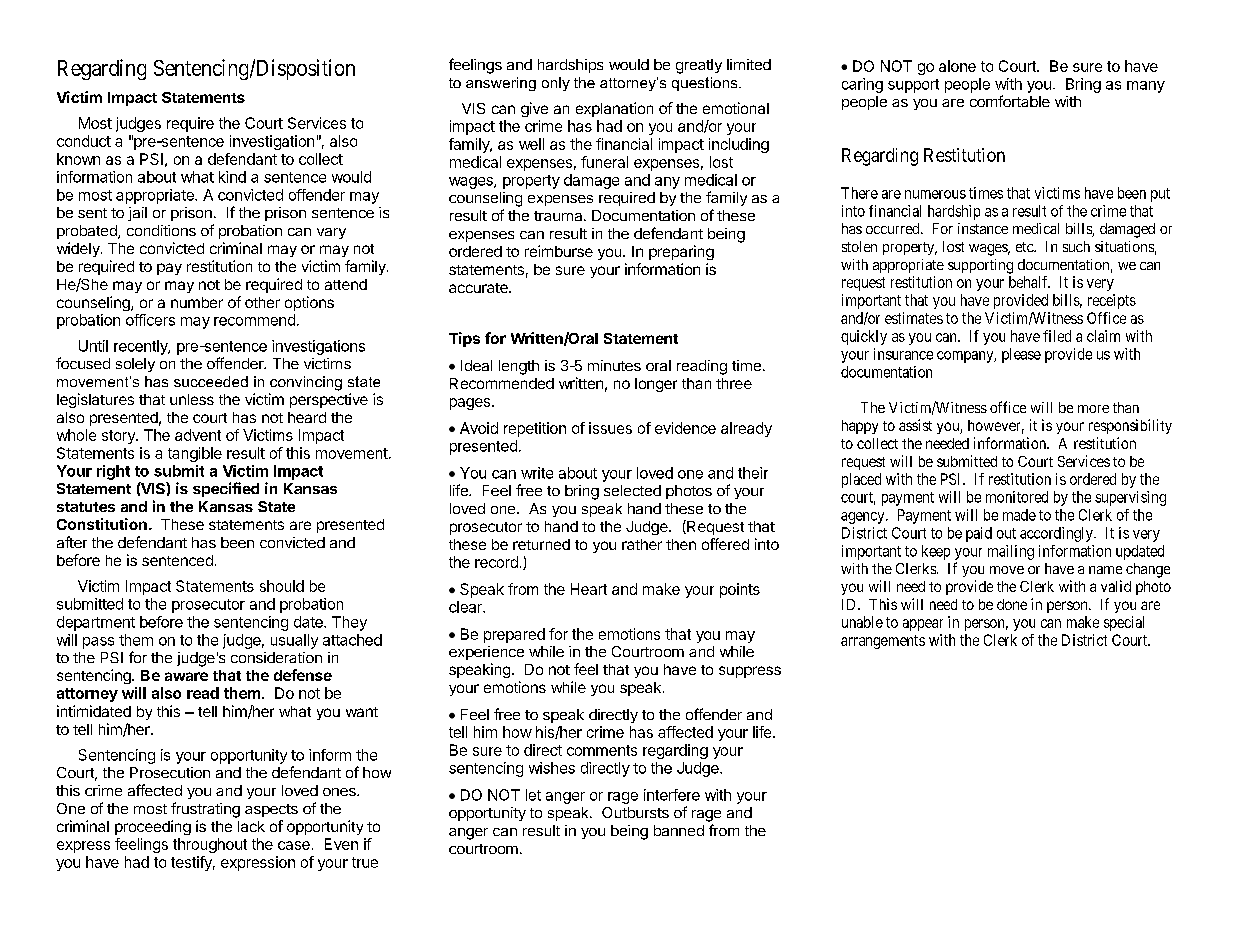 Image resolution: width=1233 pixels, height=952 pixels. I want to click on behalf, so click(1029, 282).
